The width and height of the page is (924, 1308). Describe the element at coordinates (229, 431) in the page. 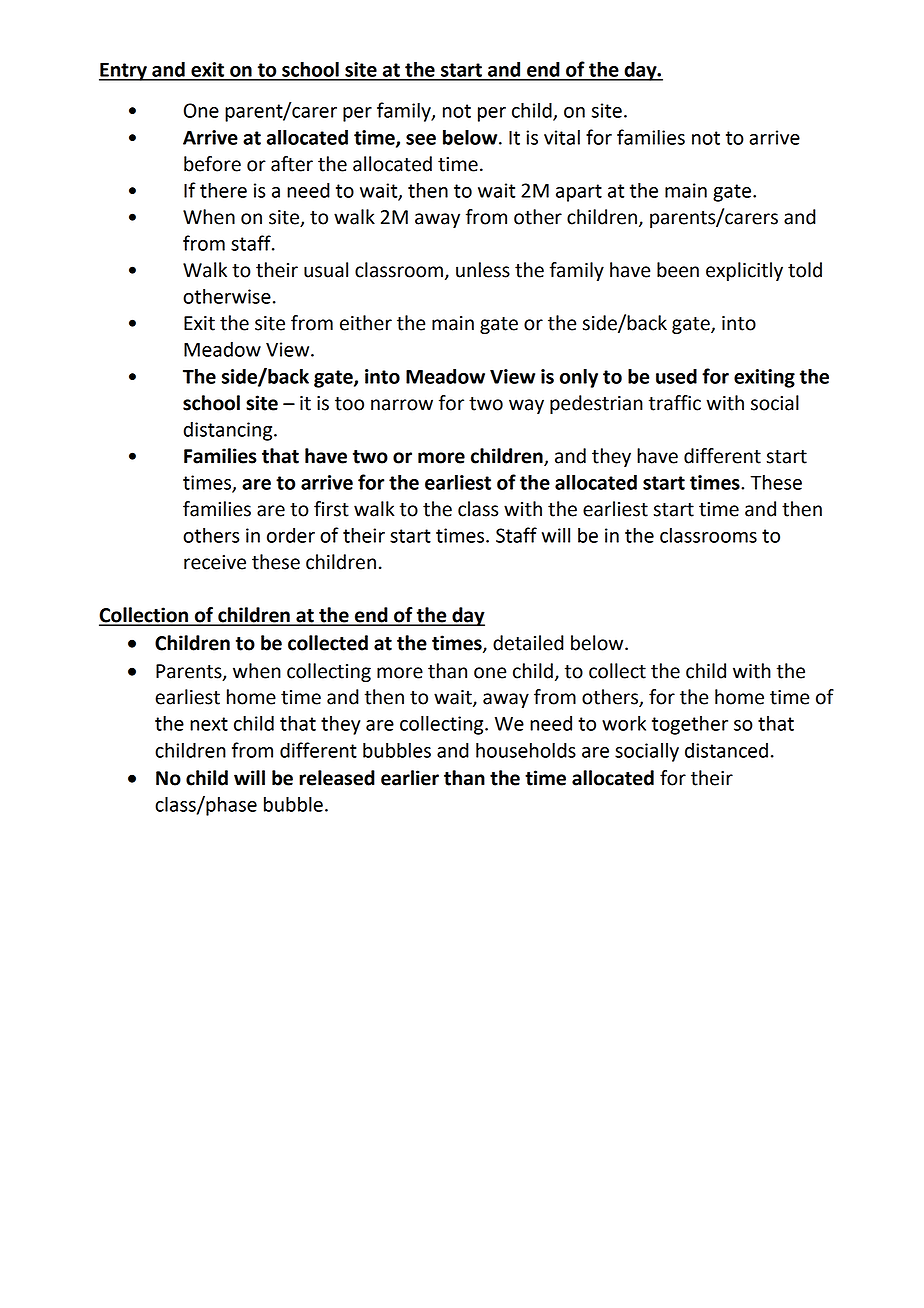

I see `distancing` at that location.
